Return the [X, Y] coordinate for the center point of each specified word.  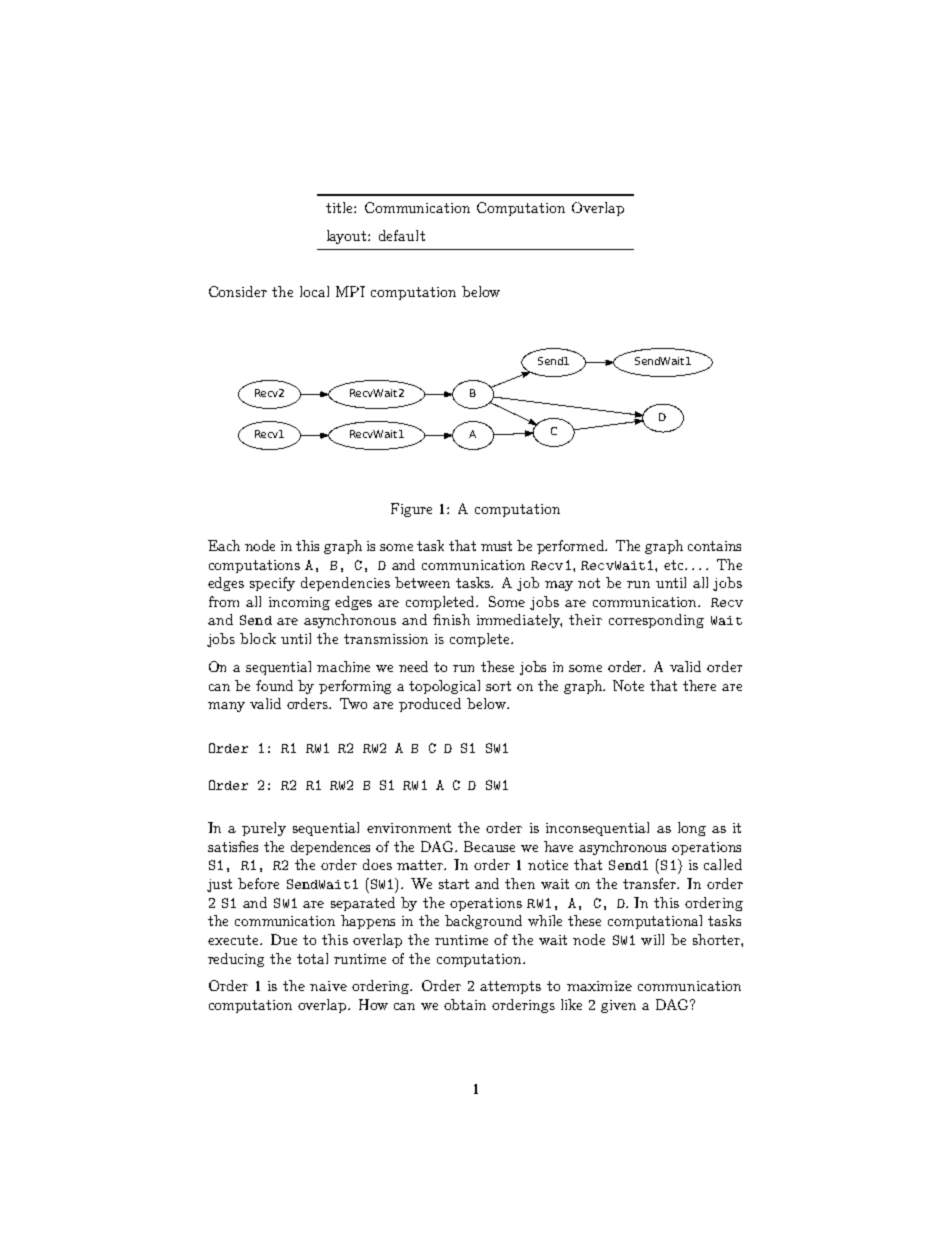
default [402, 235]
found [274, 685]
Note [628, 685]
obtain [465, 1004]
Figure [411, 510]
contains [714, 546]
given [618, 1006]
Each [224, 545]
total [312, 958]
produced [430, 705]
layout [348, 237]
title [340, 207]
